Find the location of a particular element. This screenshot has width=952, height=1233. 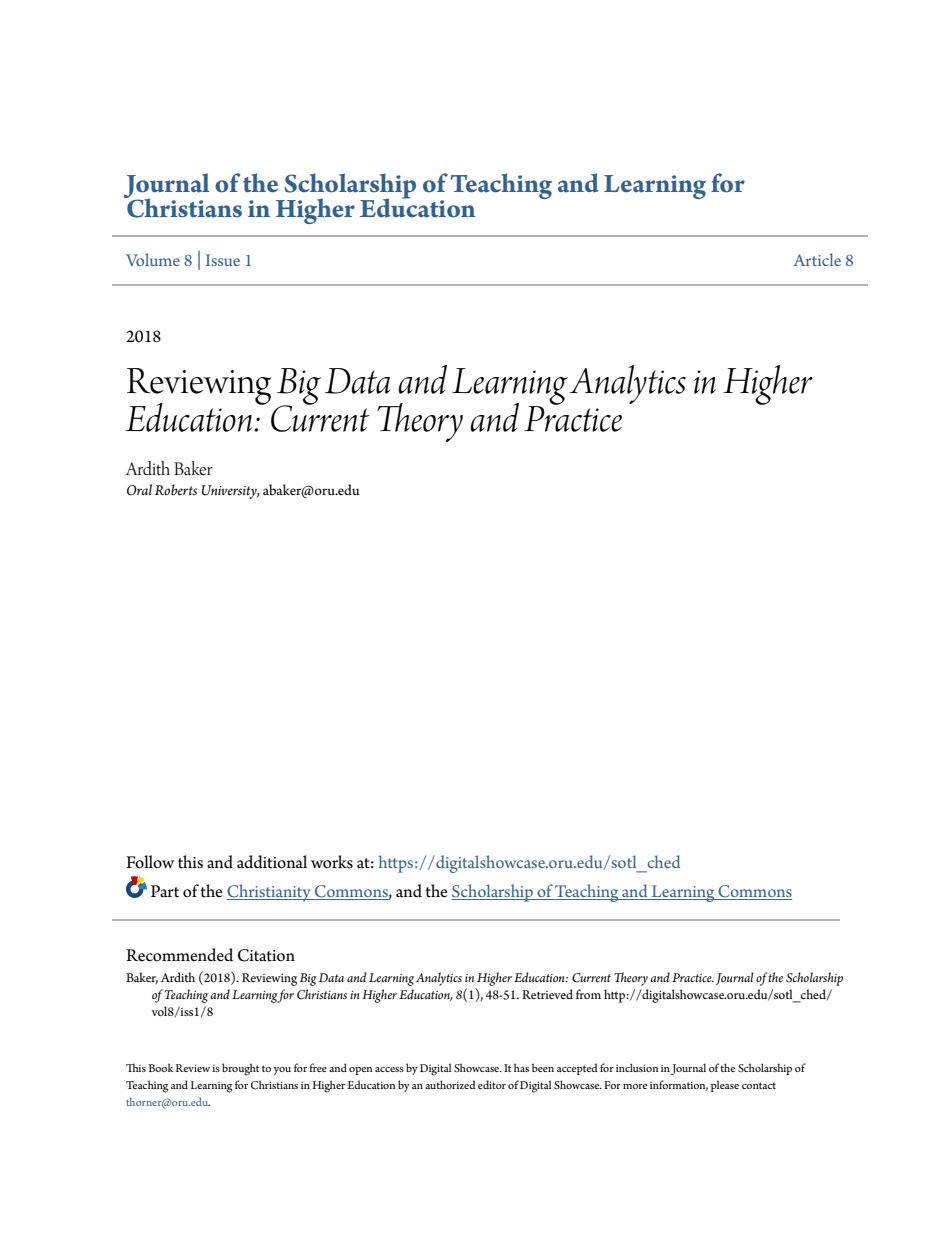

brought is located at coordinates (240, 1069).
